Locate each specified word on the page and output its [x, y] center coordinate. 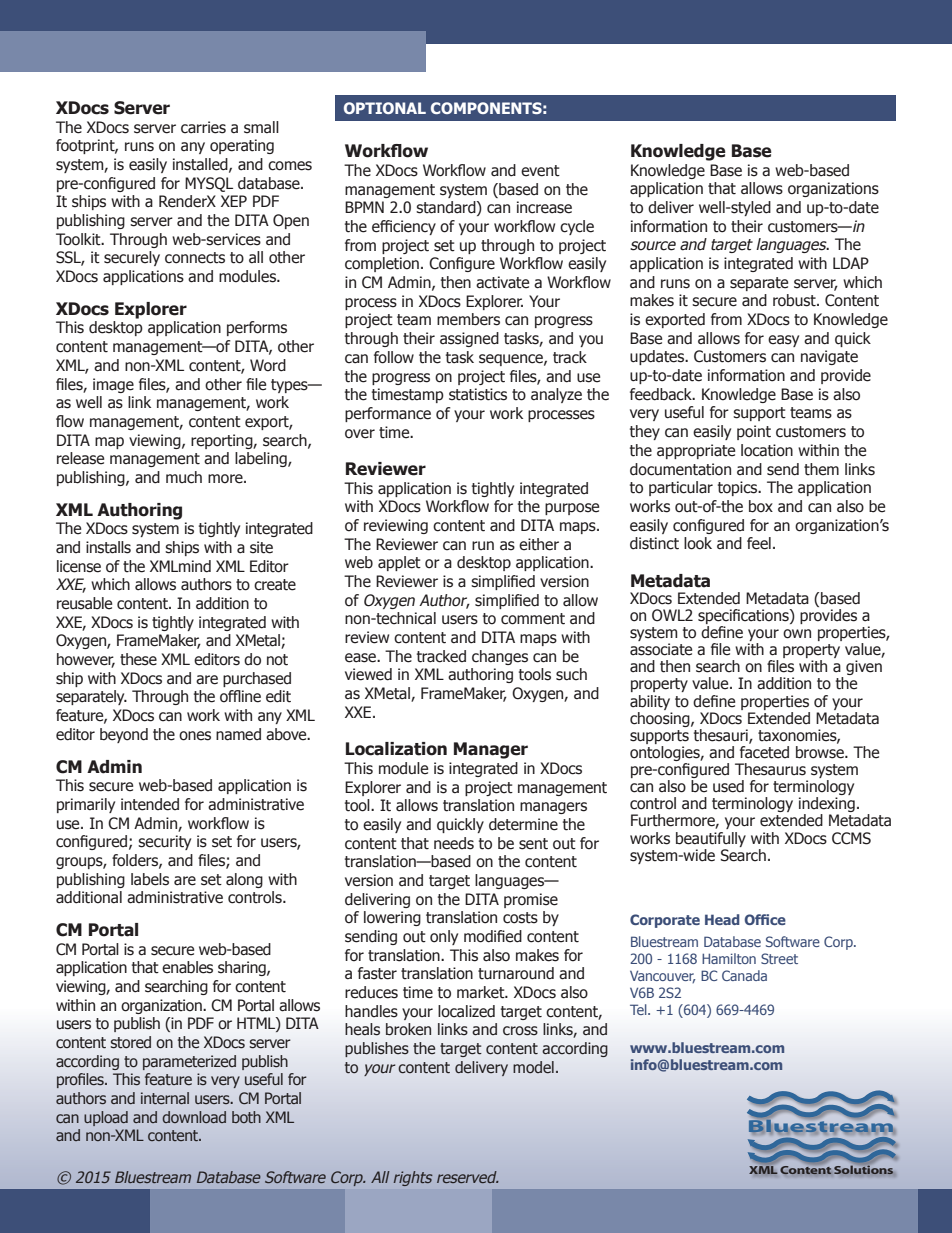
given [864, 667]
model [533, 1067]
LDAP [851, 263]
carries [203, 127]
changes [500, 657]
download [194, 1117]
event [540, 171]
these [138, 659]
